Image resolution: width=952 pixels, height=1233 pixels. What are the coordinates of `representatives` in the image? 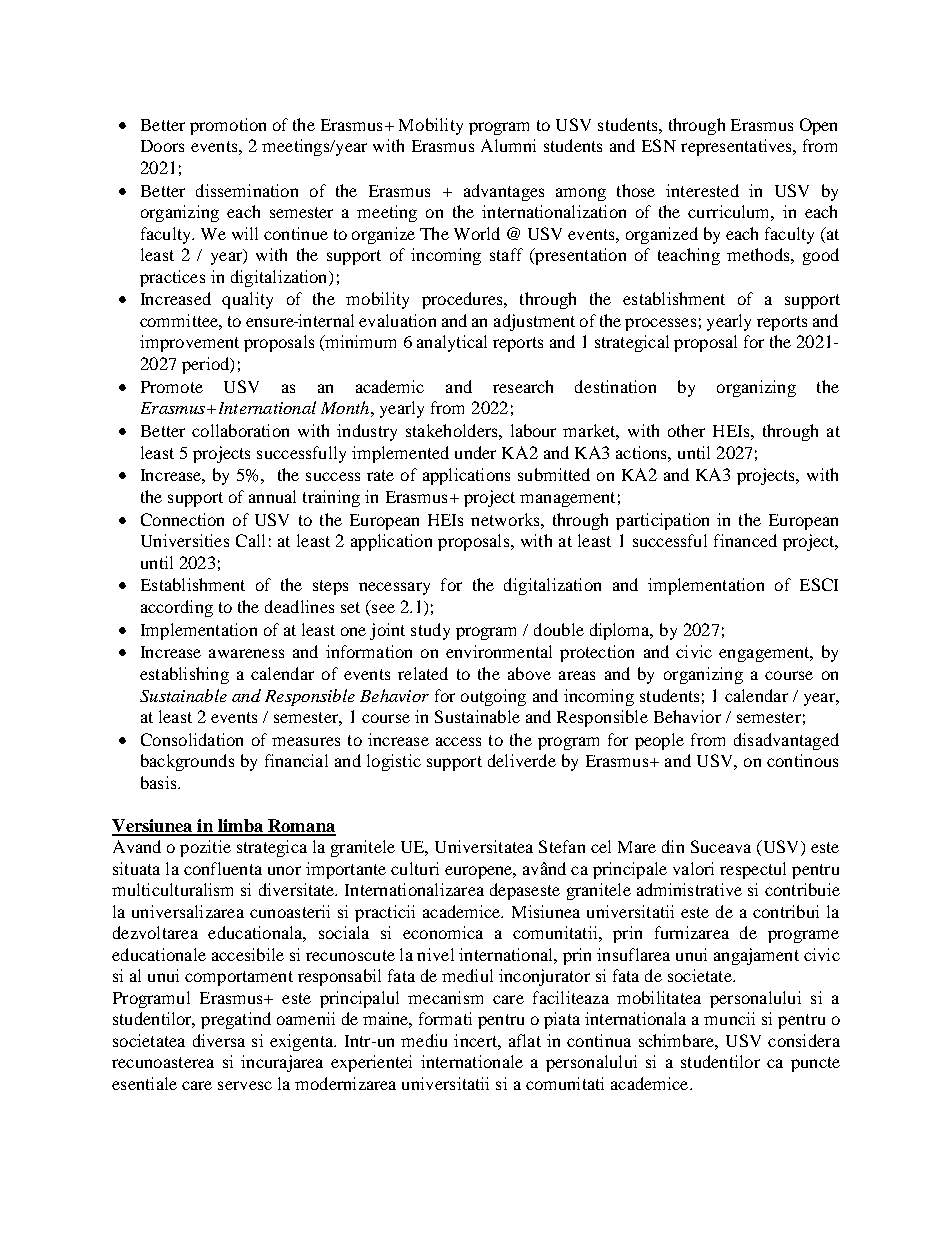 It's located at (738, 147).
